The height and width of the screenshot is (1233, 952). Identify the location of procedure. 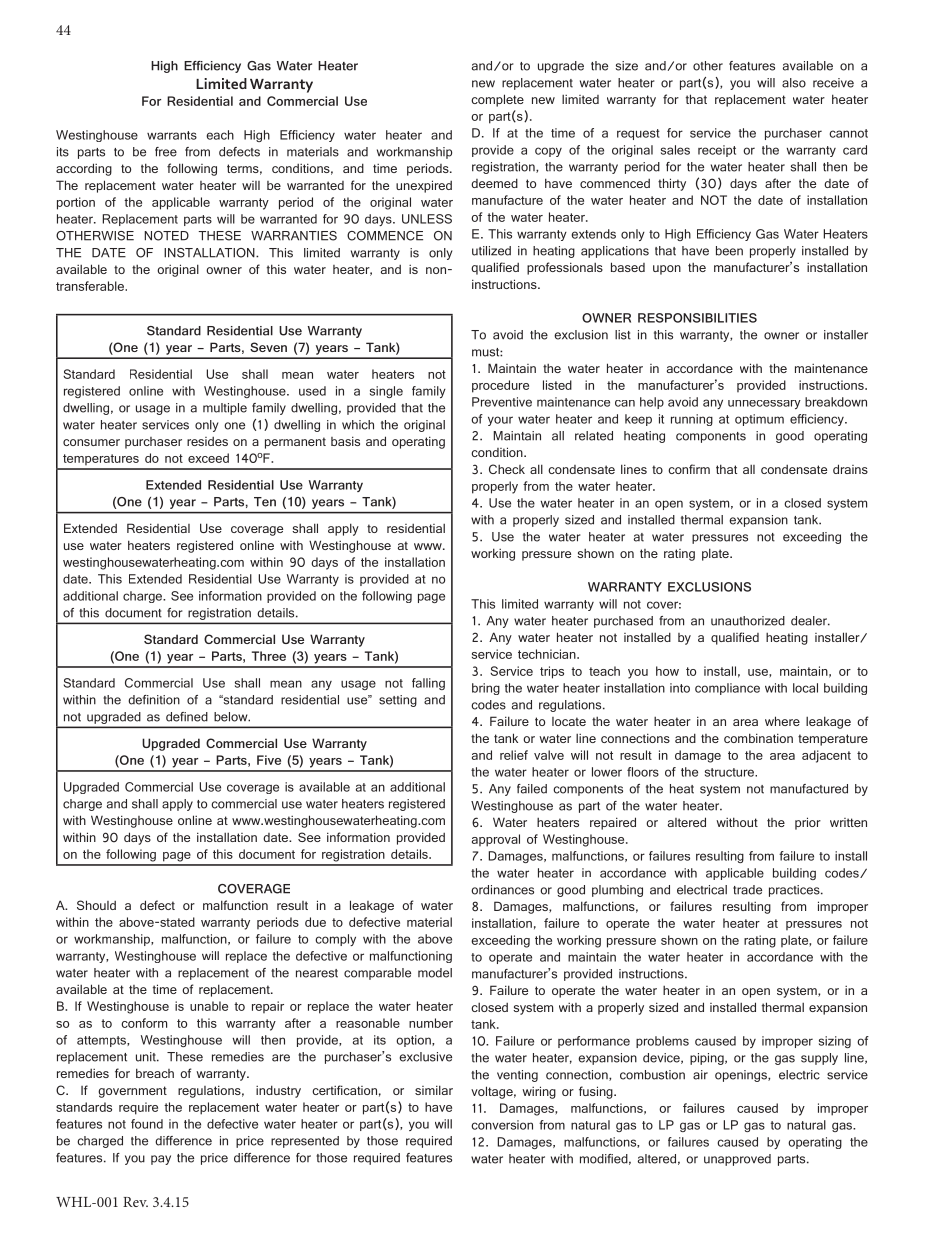
(500, 386).
